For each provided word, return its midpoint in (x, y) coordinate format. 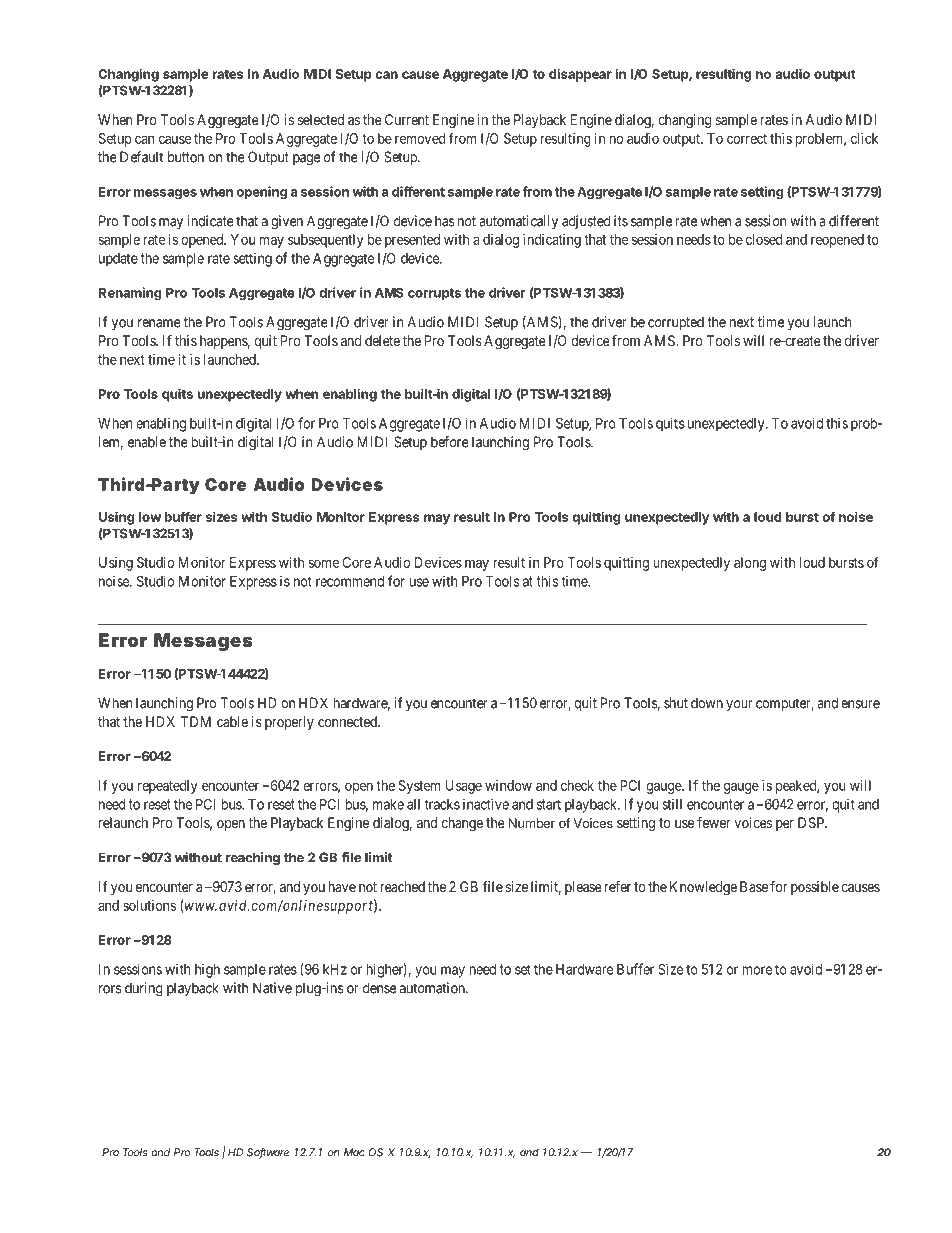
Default (141, 157)
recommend (350, 581)
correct (747, 139)
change (462, 824)
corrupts (434, 294)
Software (268, 1153)
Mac (354, 1152)
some (324, 563)
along (750, 564)
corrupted (676, 323)
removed (420, 138)
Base (754, 886)
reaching (253, 858)
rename (159, 323)
